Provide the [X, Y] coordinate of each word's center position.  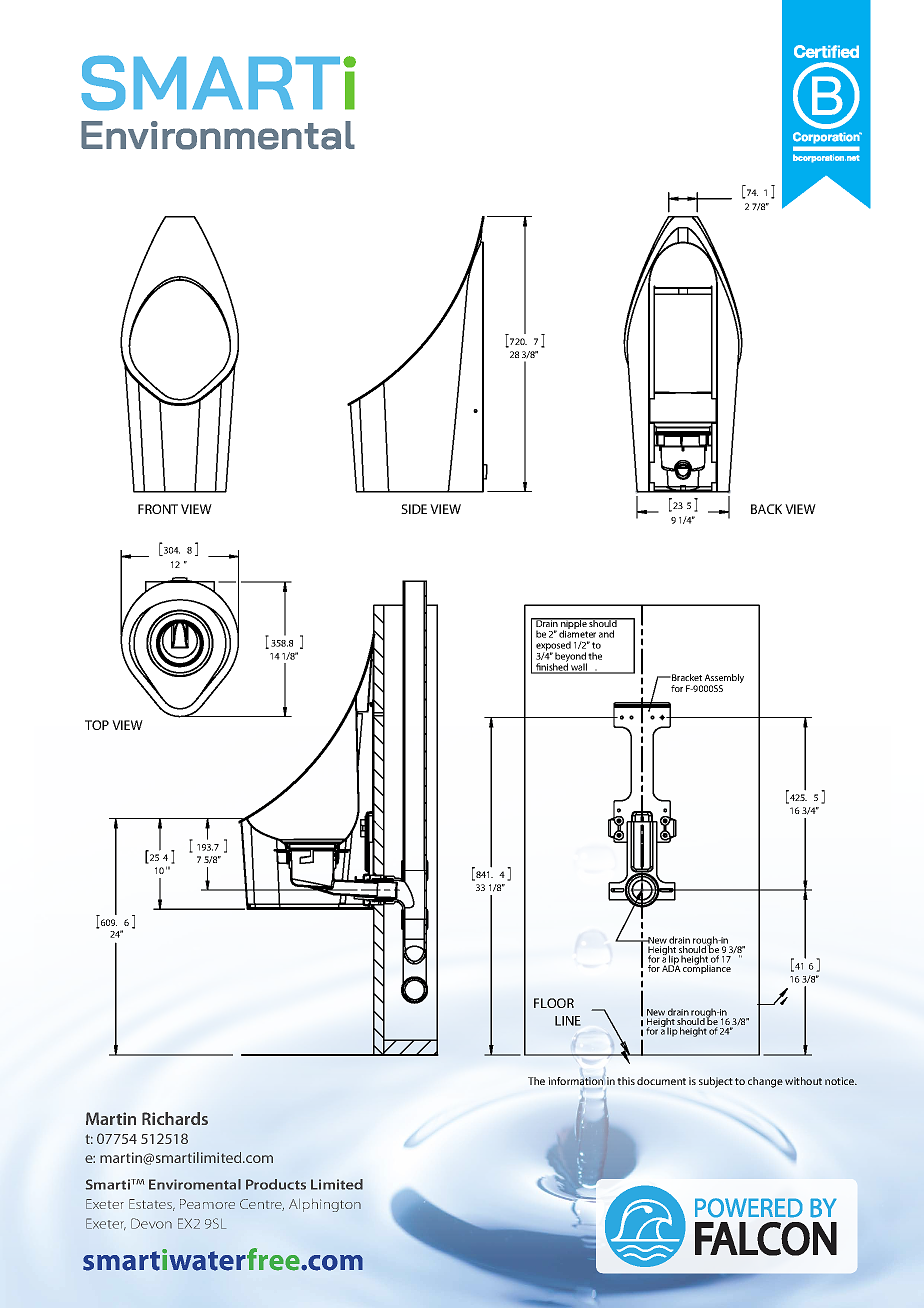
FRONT [158, 509]
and [606, 634]
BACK [766, 509]
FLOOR [554, 1003]
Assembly [724, 680]
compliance [707, 968]
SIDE [414, 509]
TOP [97, 725]
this [626, 1081]
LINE [568, 1021]
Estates [152, 1205]
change [765, 1082]
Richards [175, 1118]
